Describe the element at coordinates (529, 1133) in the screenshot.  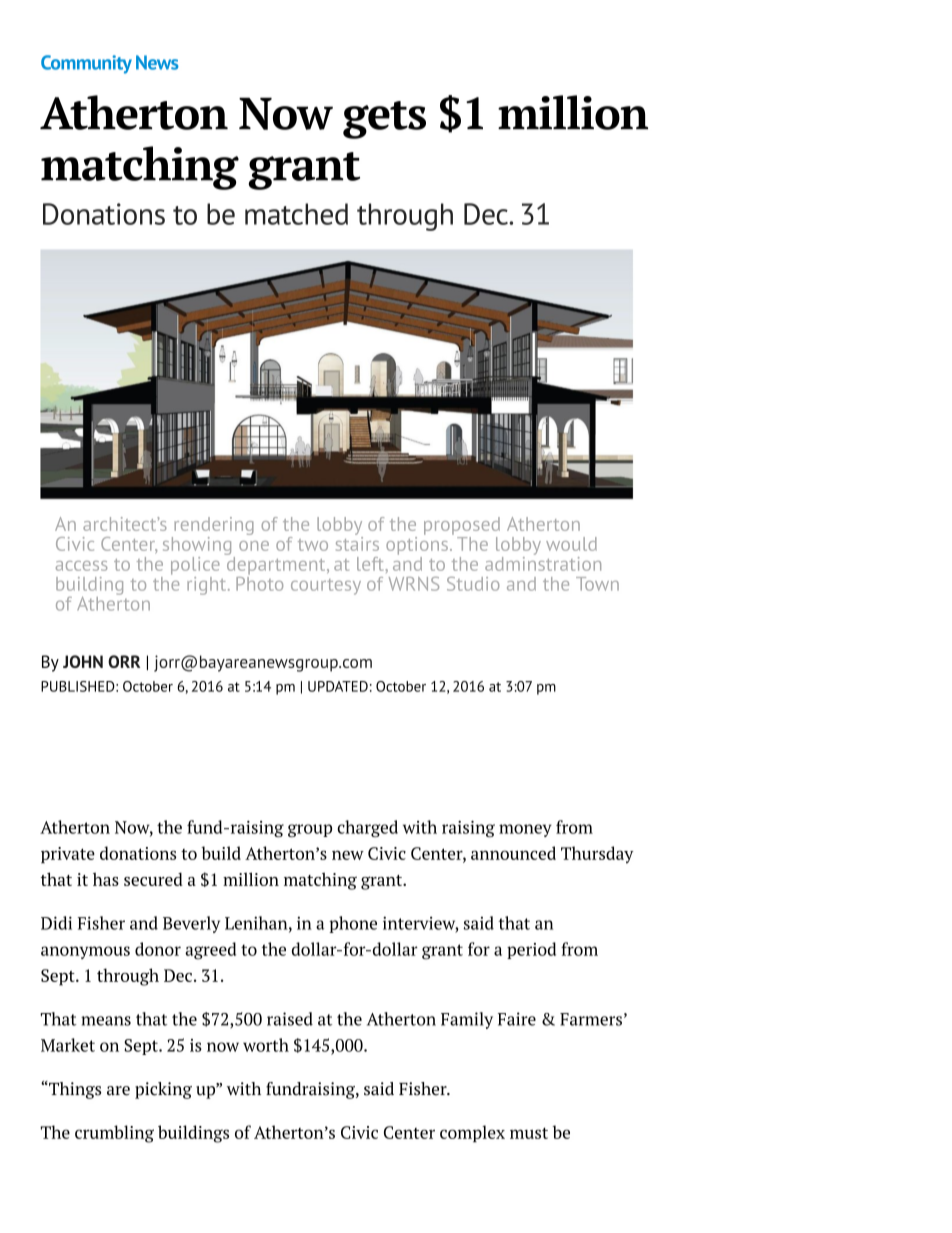
I see `must` at that location.
